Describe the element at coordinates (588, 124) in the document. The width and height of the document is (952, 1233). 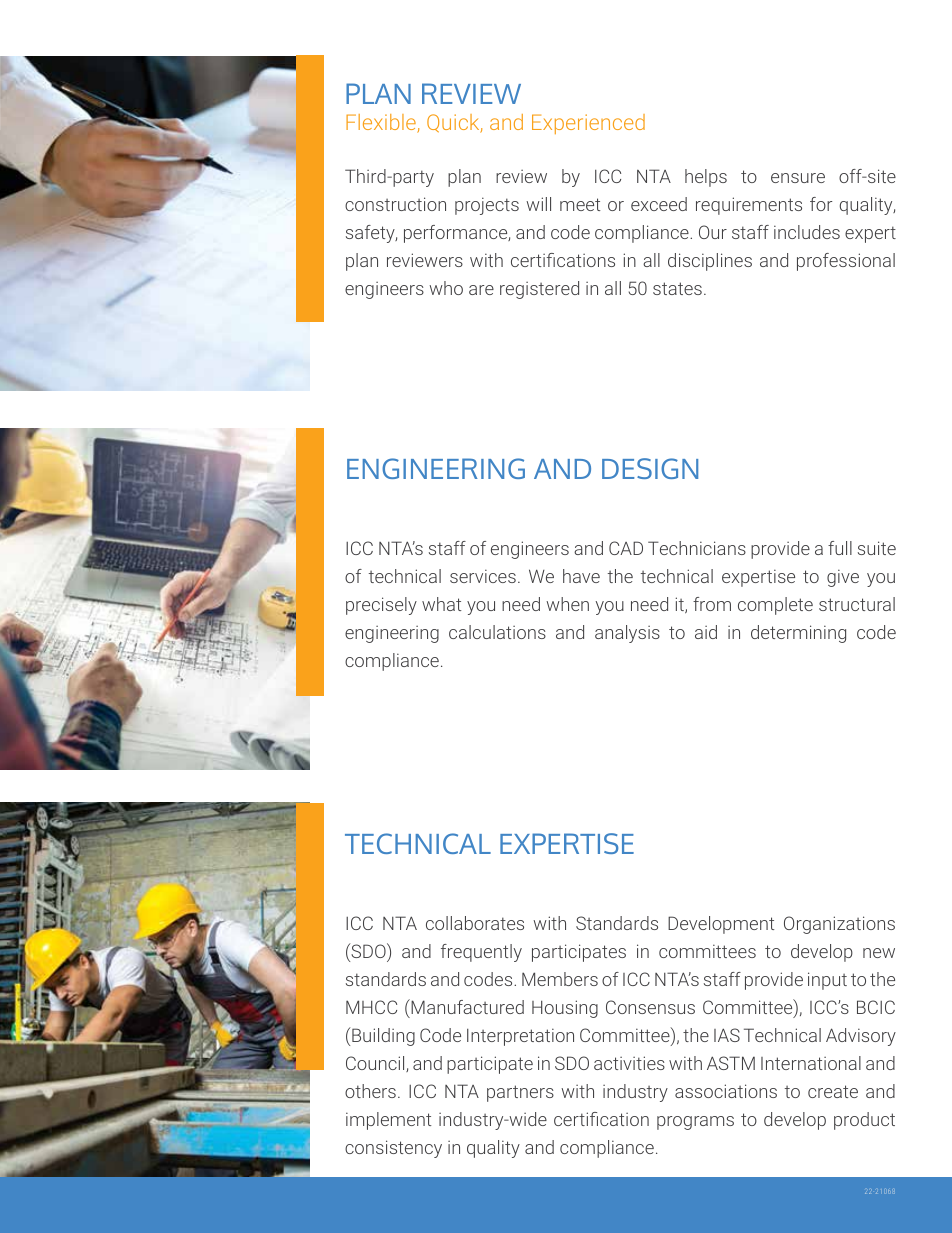
I see `Experienced` at that location.
